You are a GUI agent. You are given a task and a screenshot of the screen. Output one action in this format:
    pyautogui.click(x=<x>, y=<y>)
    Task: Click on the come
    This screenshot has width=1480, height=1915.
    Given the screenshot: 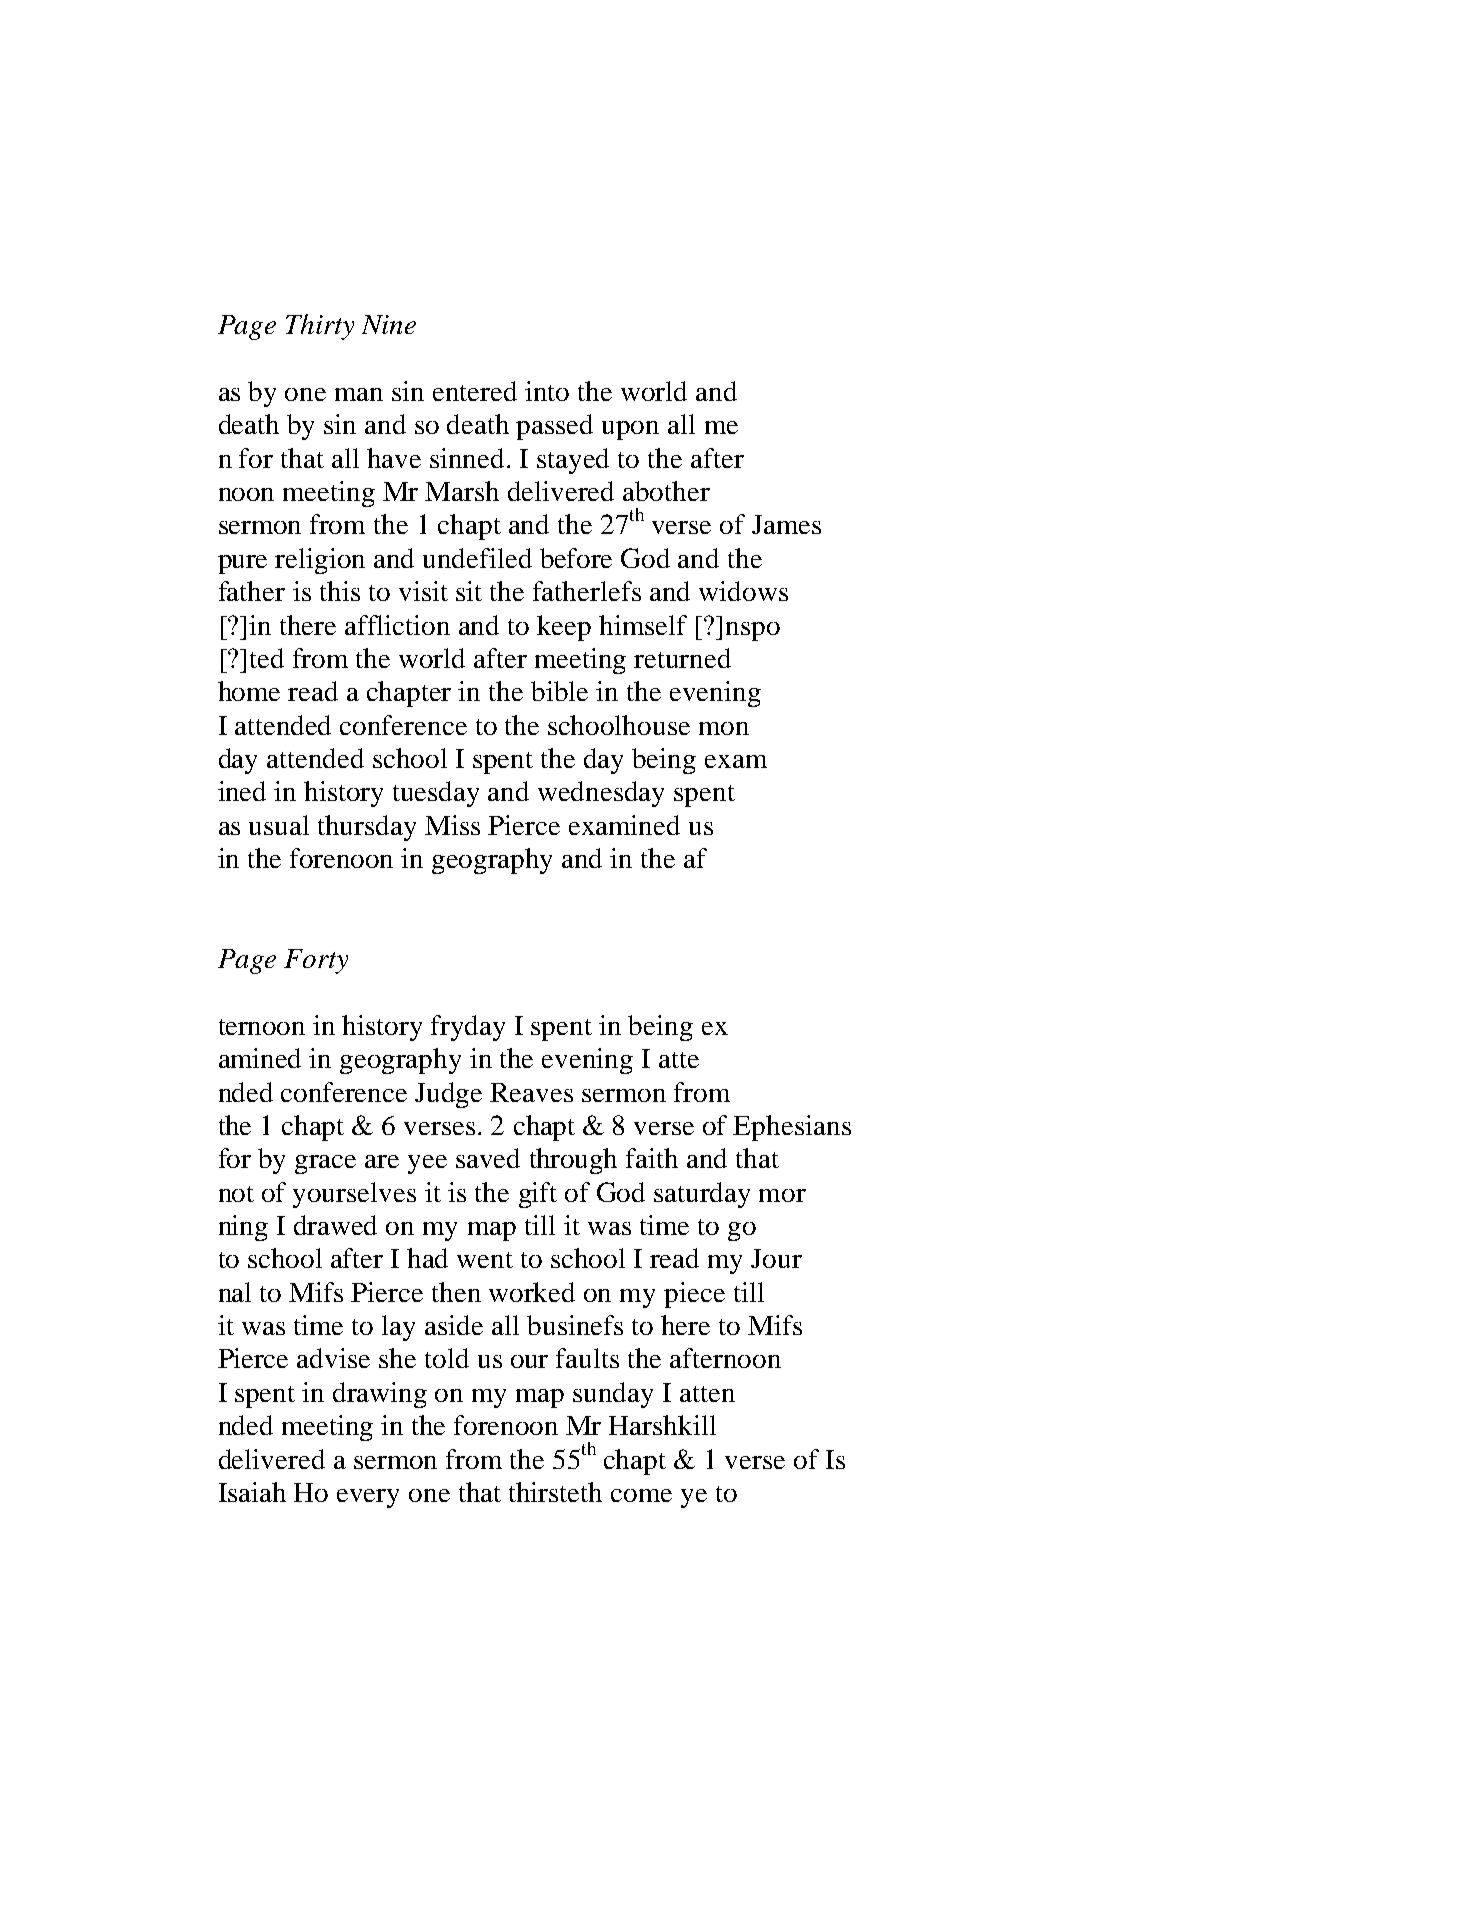 What is the action you would take?
    pyautogui.click(x=641, y=1495)
